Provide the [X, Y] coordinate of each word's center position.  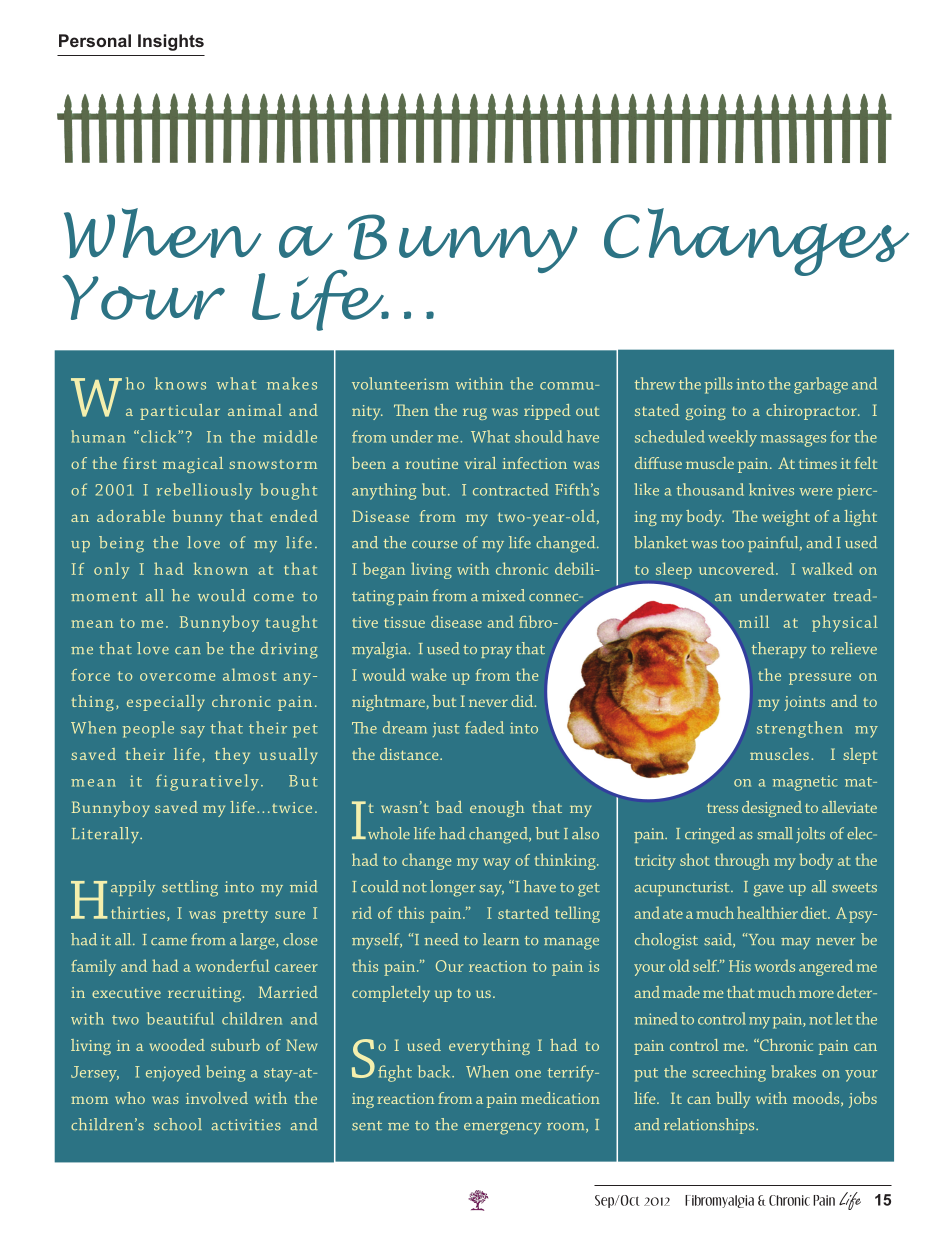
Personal [95, 40]
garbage [821, 385]
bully [733, 1100]
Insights [171, 42]
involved [217, 1098]
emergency [502, 1129]
